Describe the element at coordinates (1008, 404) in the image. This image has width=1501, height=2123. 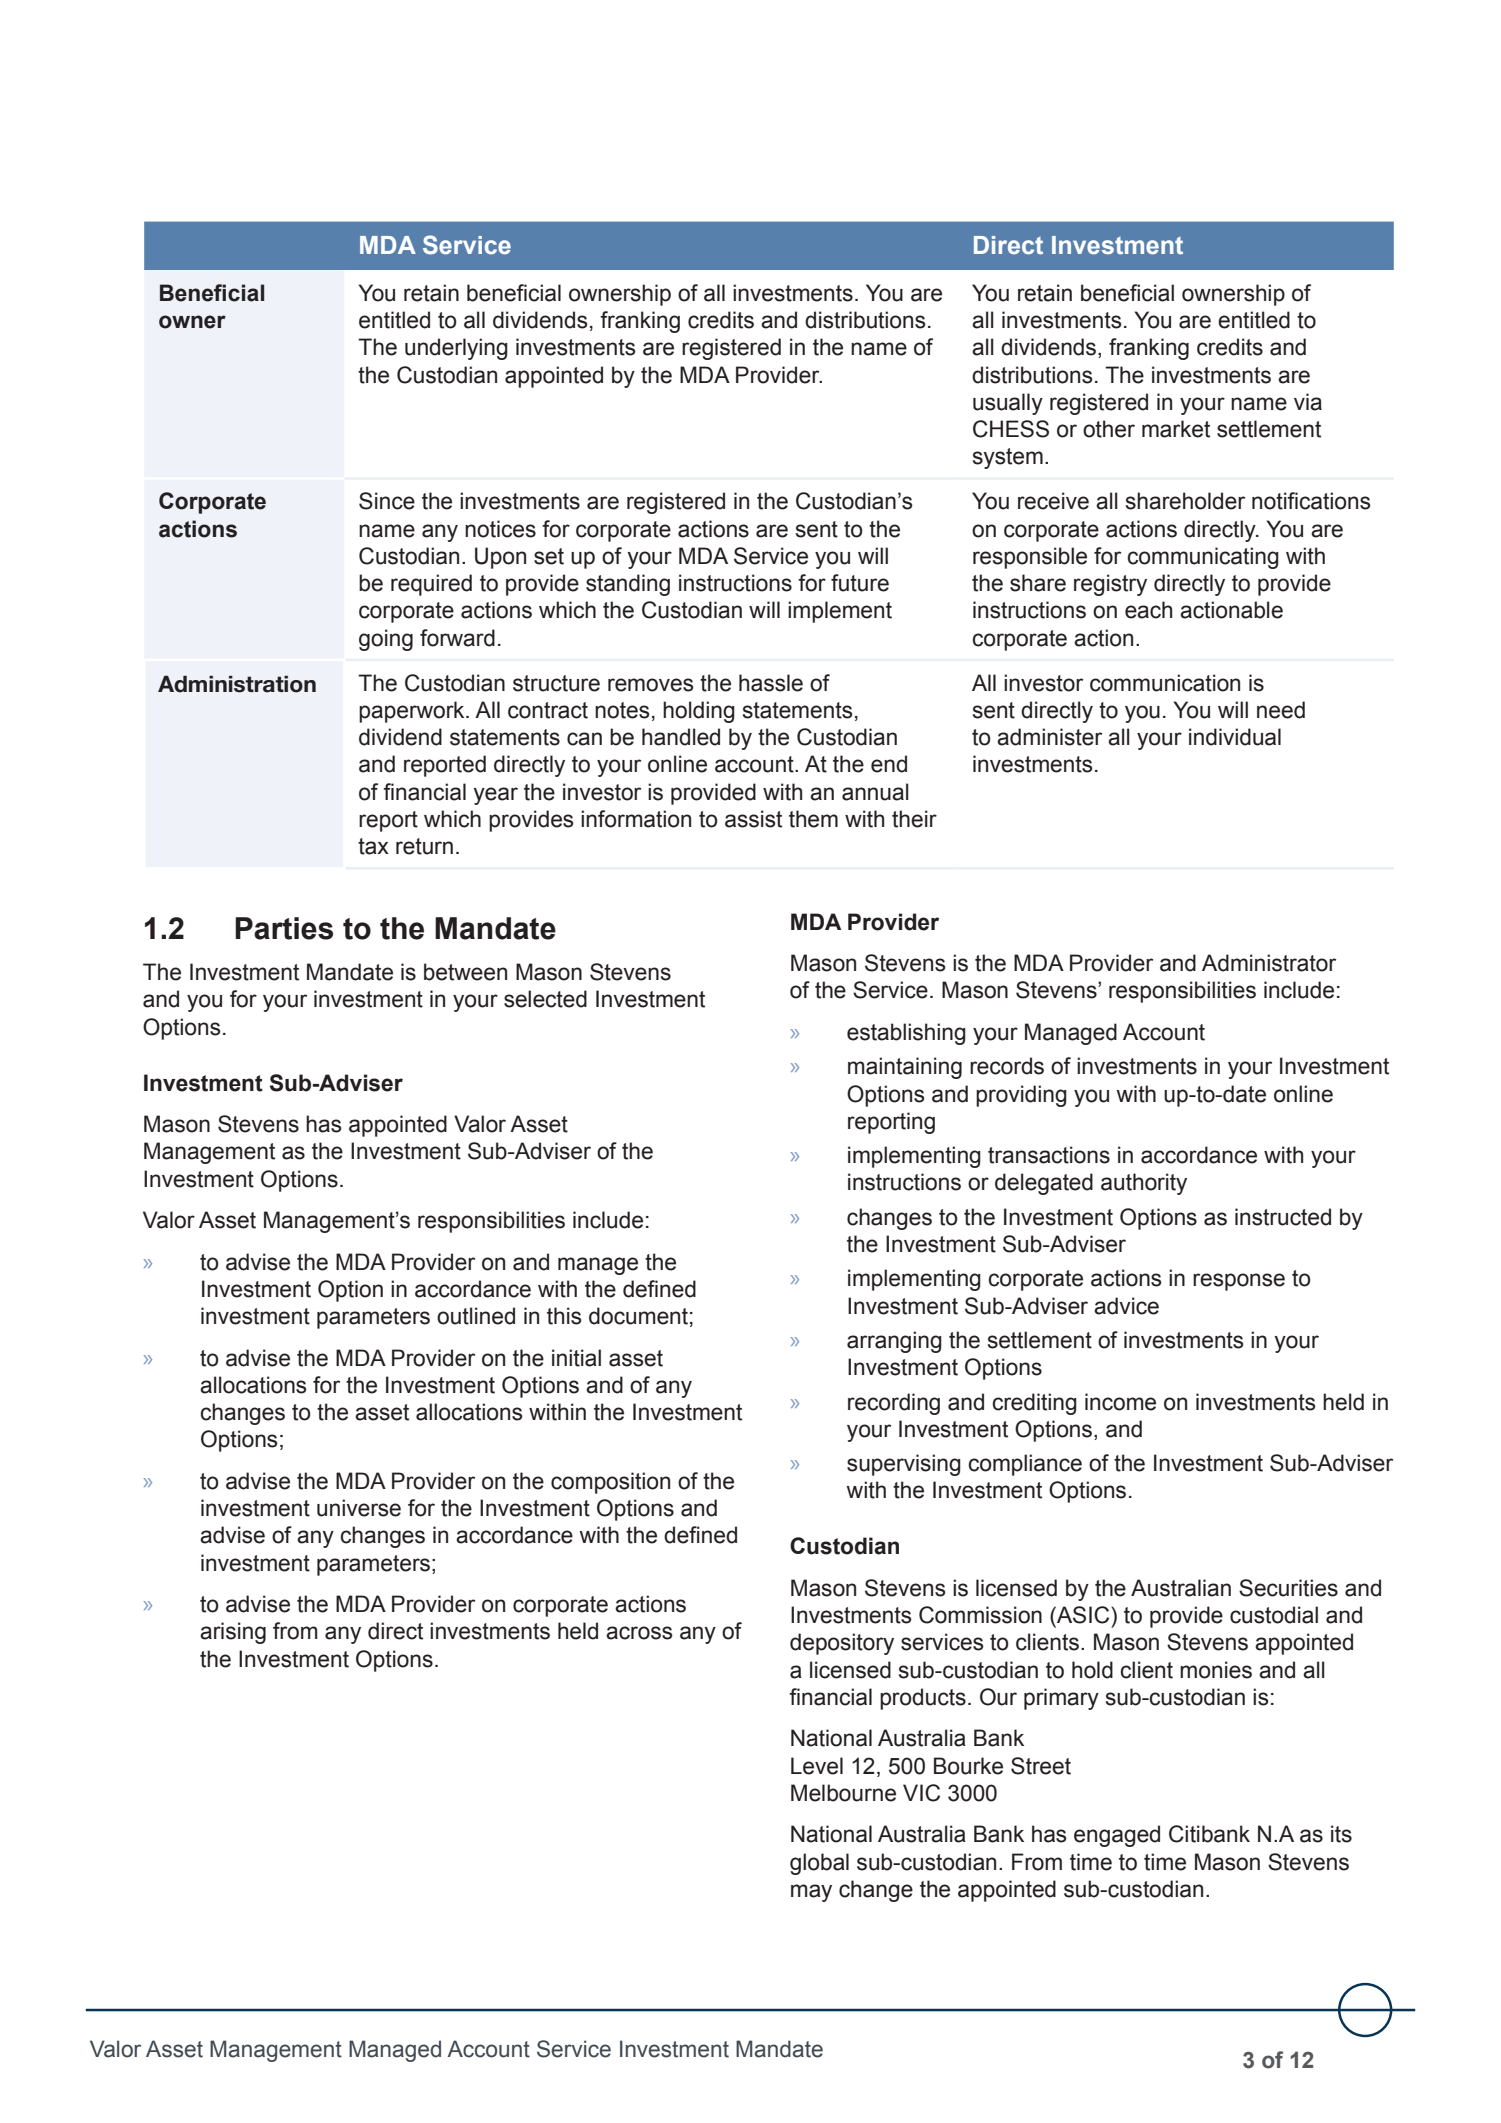
I see `usually` at that location.
